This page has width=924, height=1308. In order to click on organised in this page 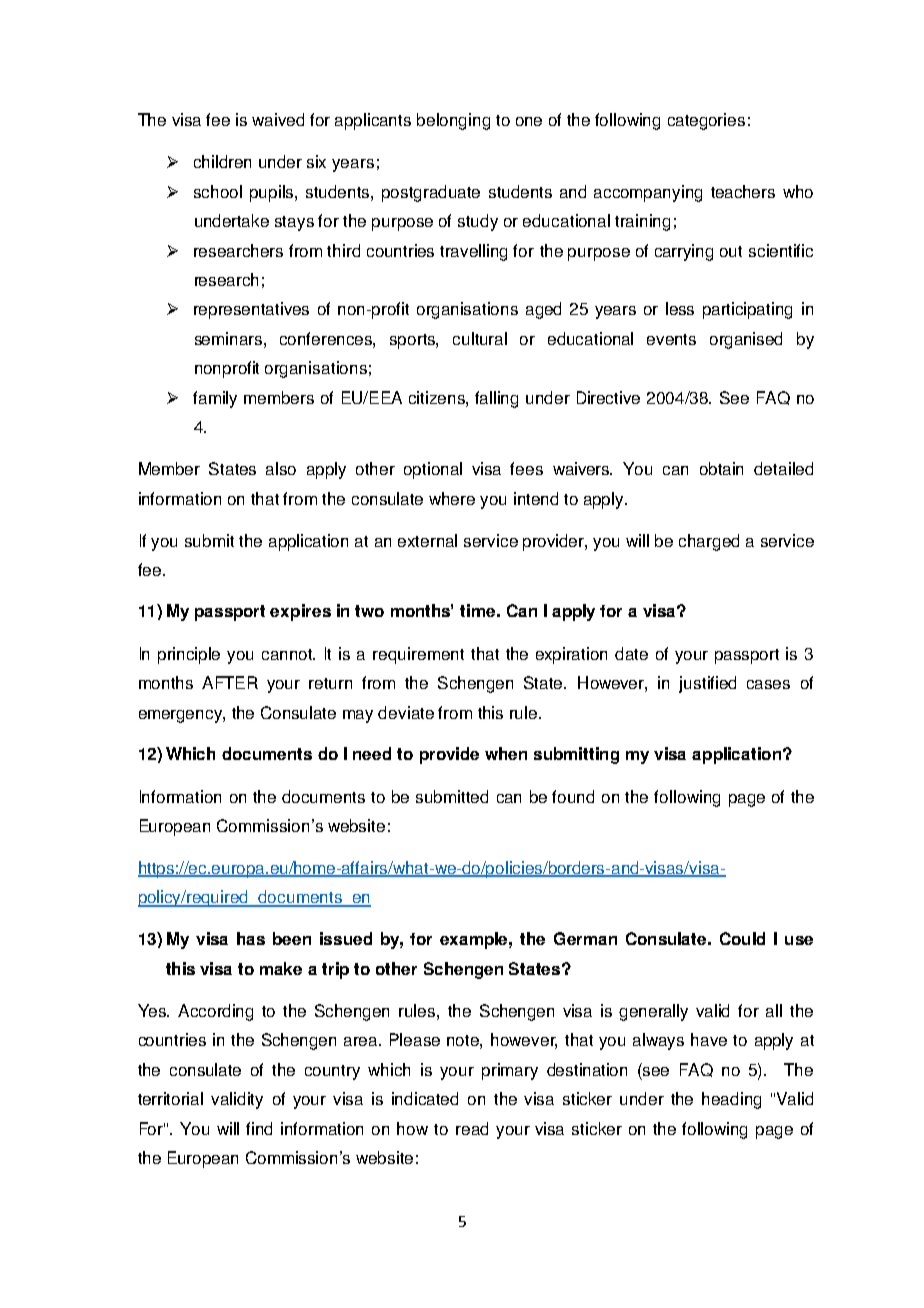, I will do `click(746, 340)`.
